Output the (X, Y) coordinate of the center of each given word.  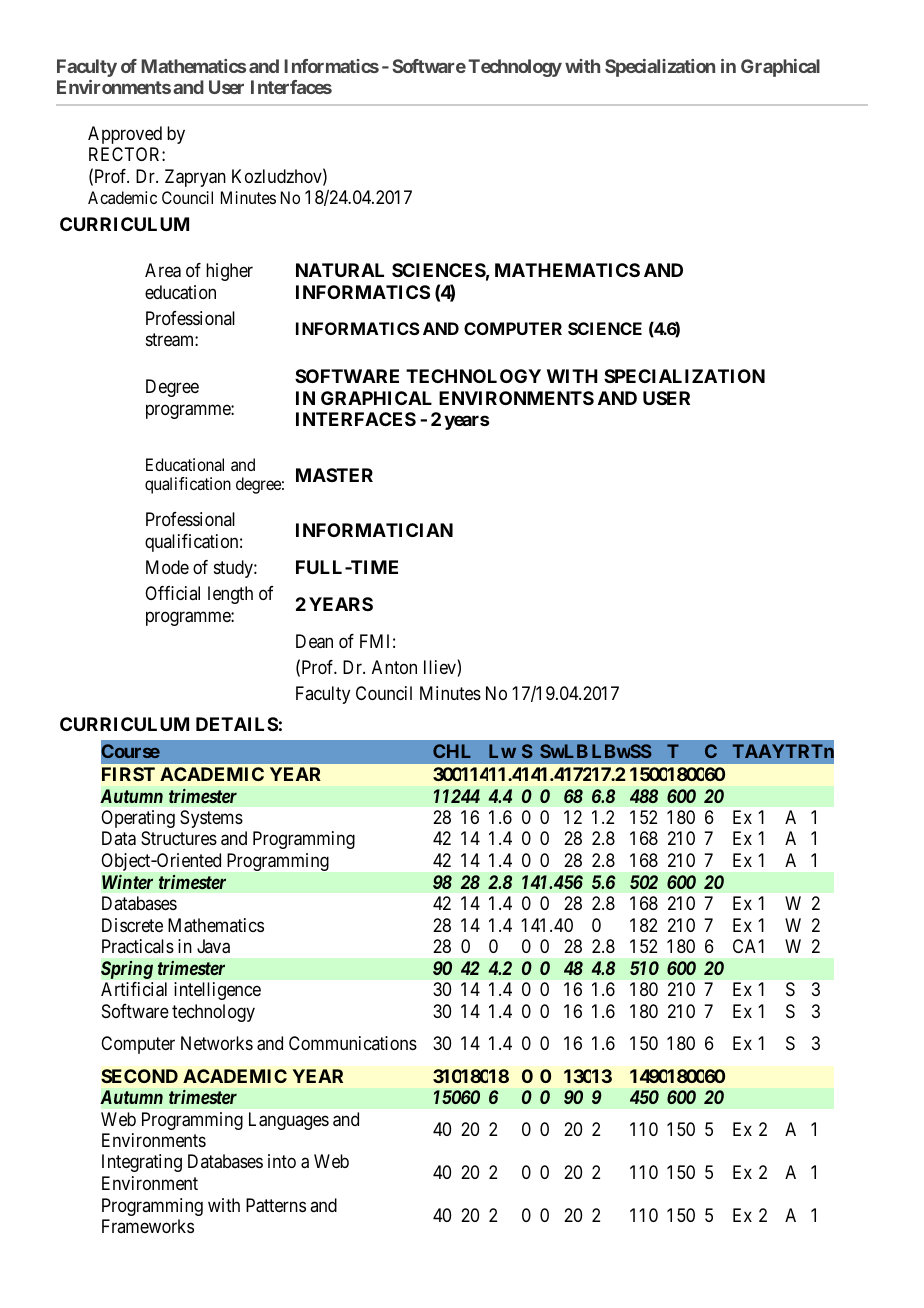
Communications (353, 1043)
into (282, 1161)
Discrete (132, 925)
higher (229, 272)
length (230, 595)
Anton (394, 667)
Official (172, 593)
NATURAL (340, 270)
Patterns (276, 1205)
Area (163, 270)
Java (213, 946)
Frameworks (148, 1226)
